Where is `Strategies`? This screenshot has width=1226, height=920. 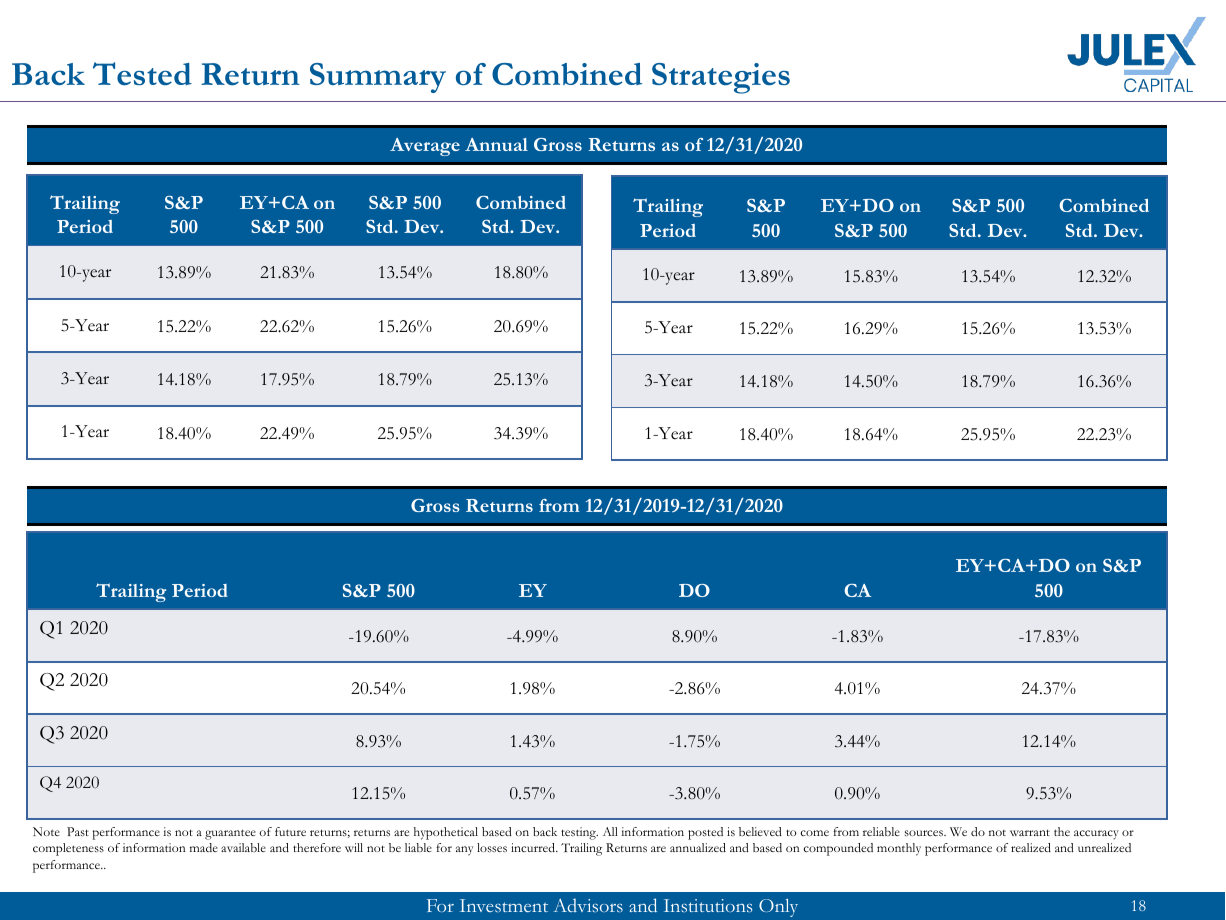 Strategies is located at coordinates (721, 78).
